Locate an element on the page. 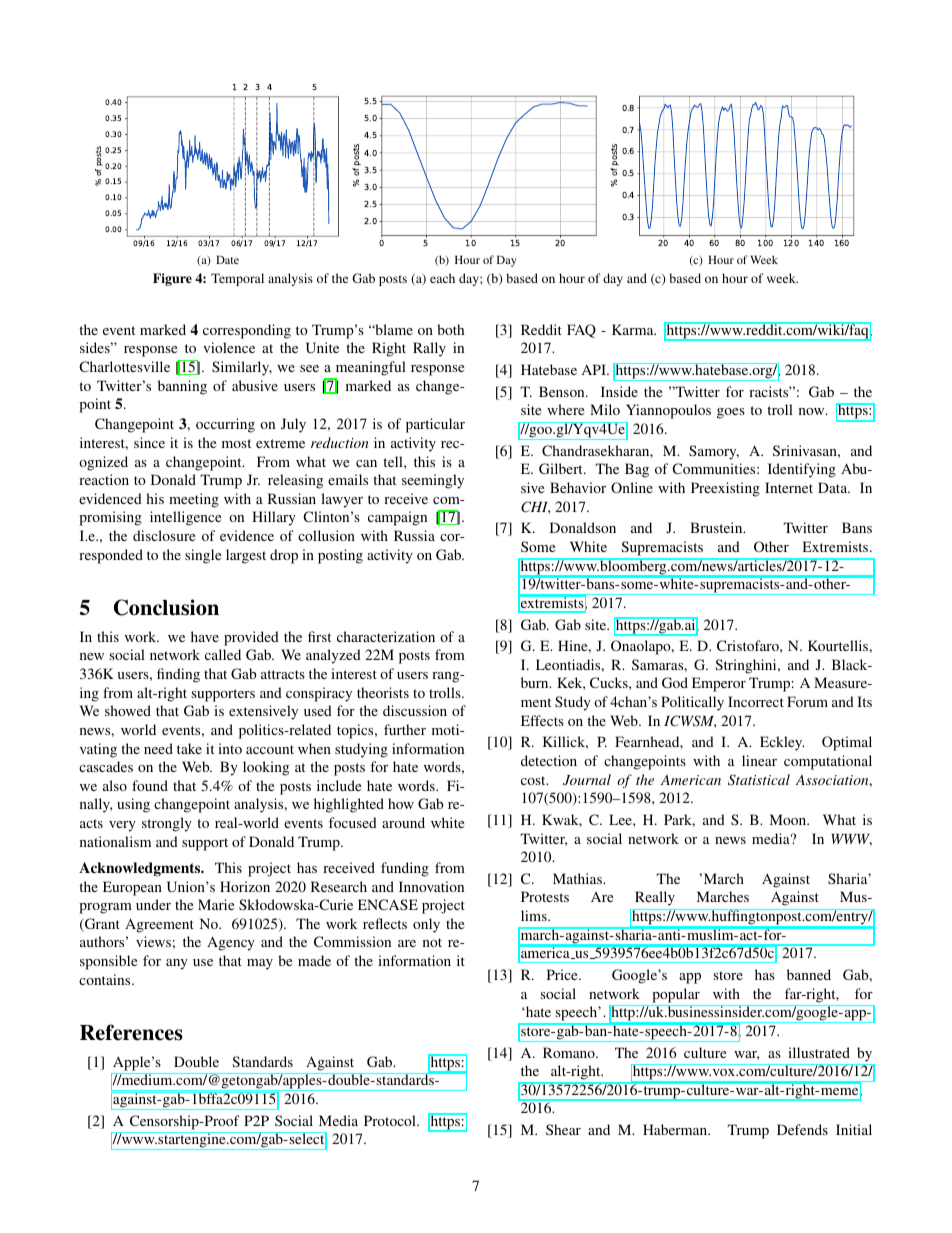 This document has height=1233, width=952. Figure is located at coordinates (172, 279).
